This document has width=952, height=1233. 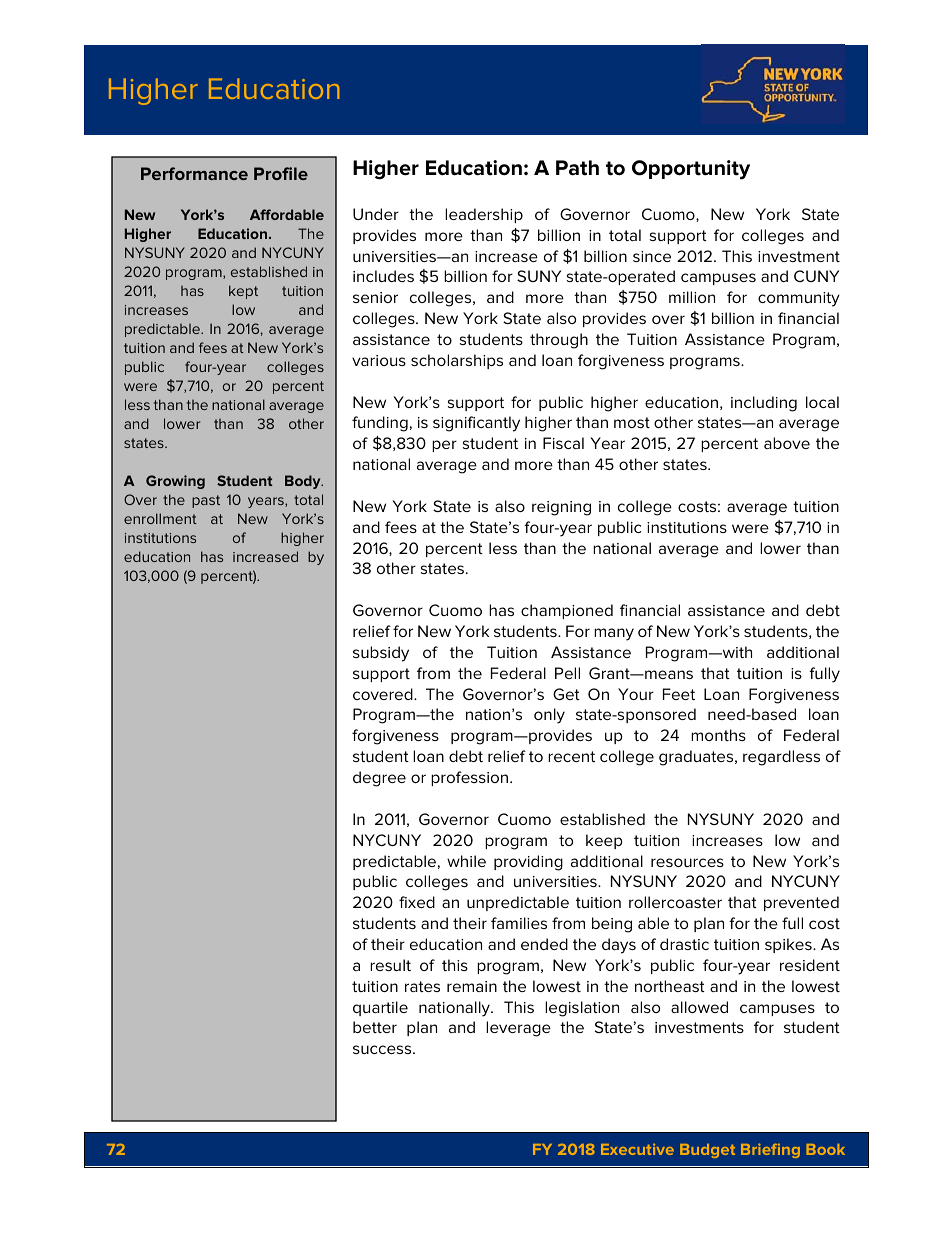 I want to click on months, so click(x=718, y=735).
